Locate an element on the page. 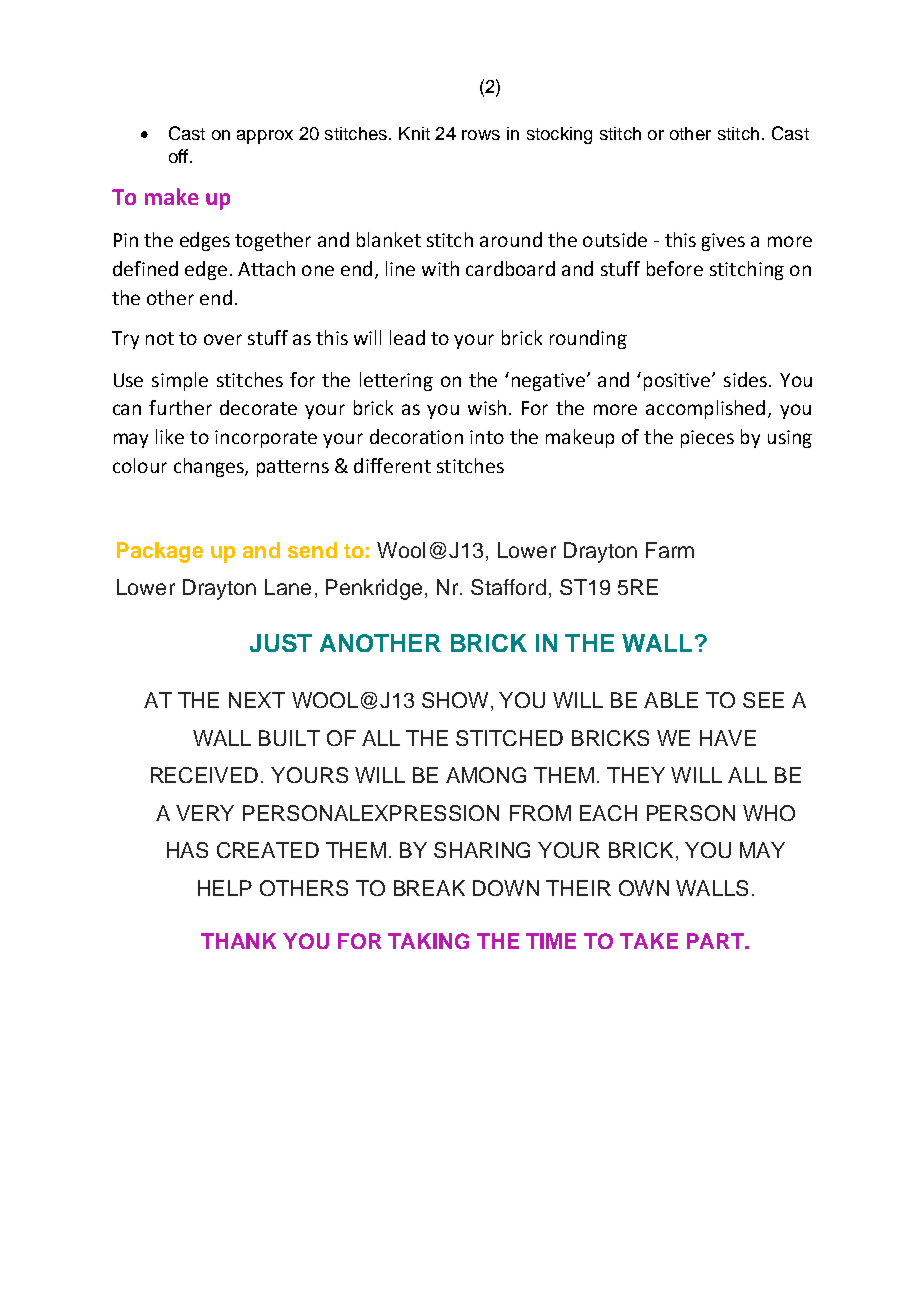 This page has width=924, height=1307. off is located at coordinates (178, 156).
